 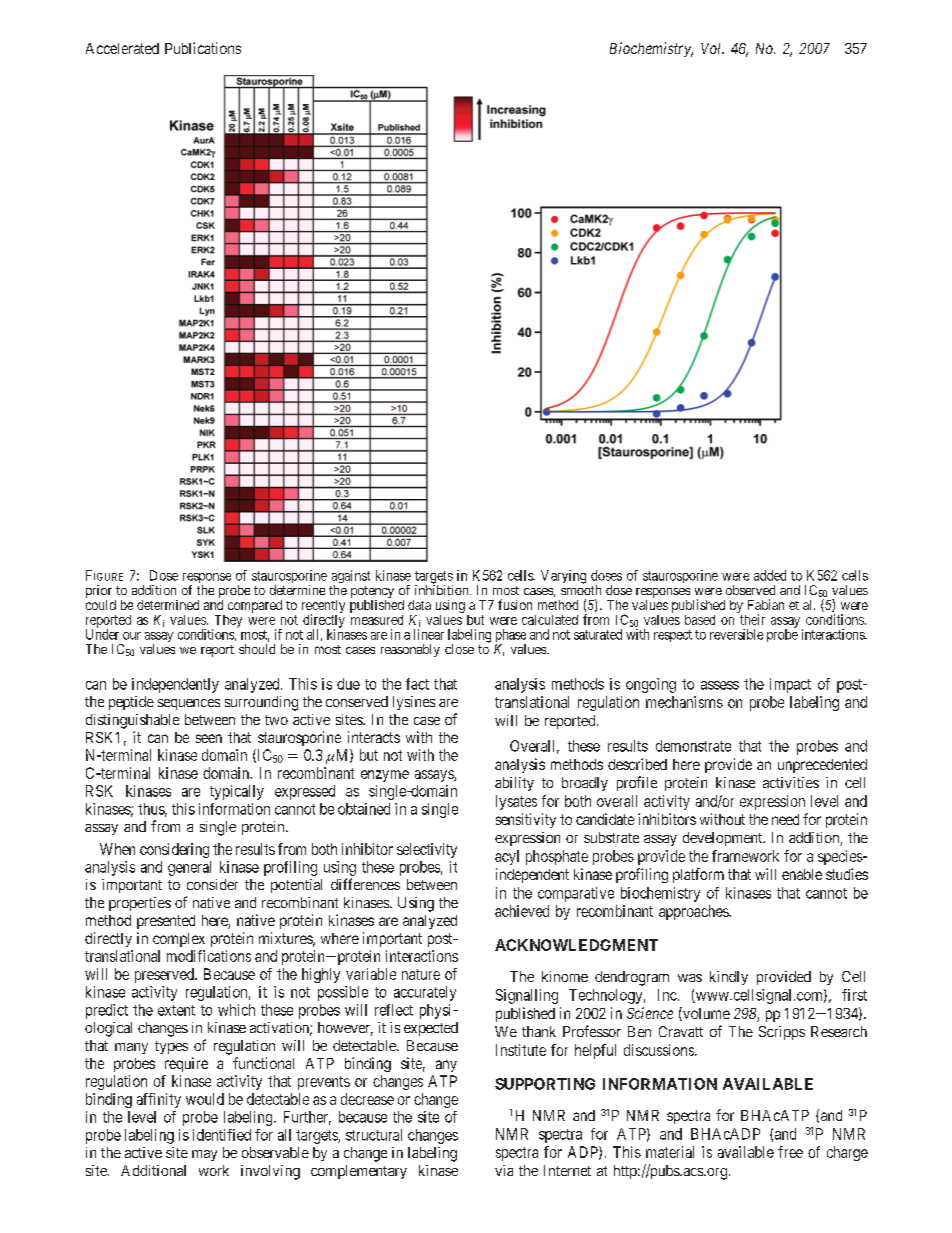 I want to click on Accelerated, so click(x=122, y=48).
